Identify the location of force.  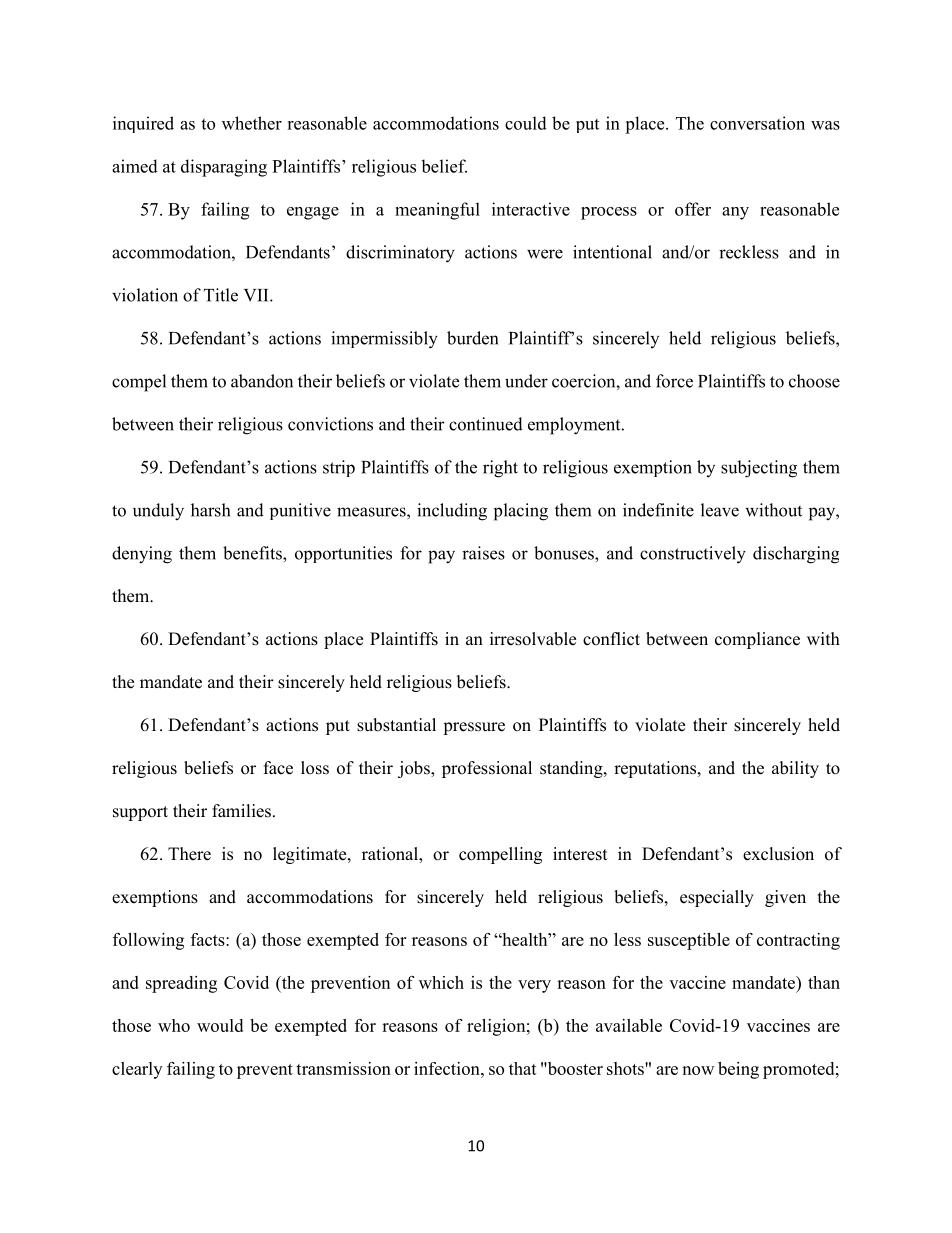
(674, 381).
